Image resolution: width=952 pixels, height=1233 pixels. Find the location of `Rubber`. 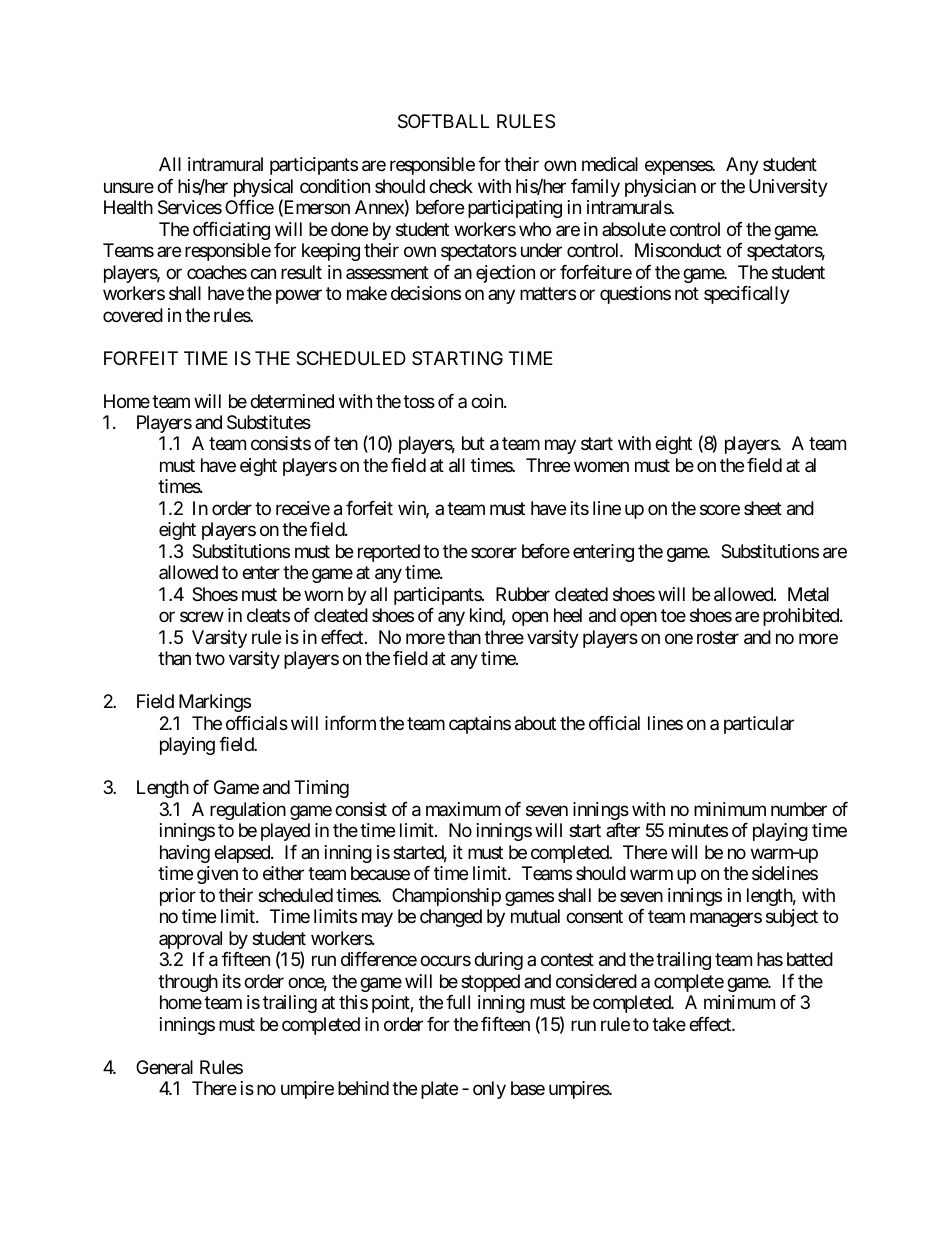

Rubber is located at coordinates (523, 594).
